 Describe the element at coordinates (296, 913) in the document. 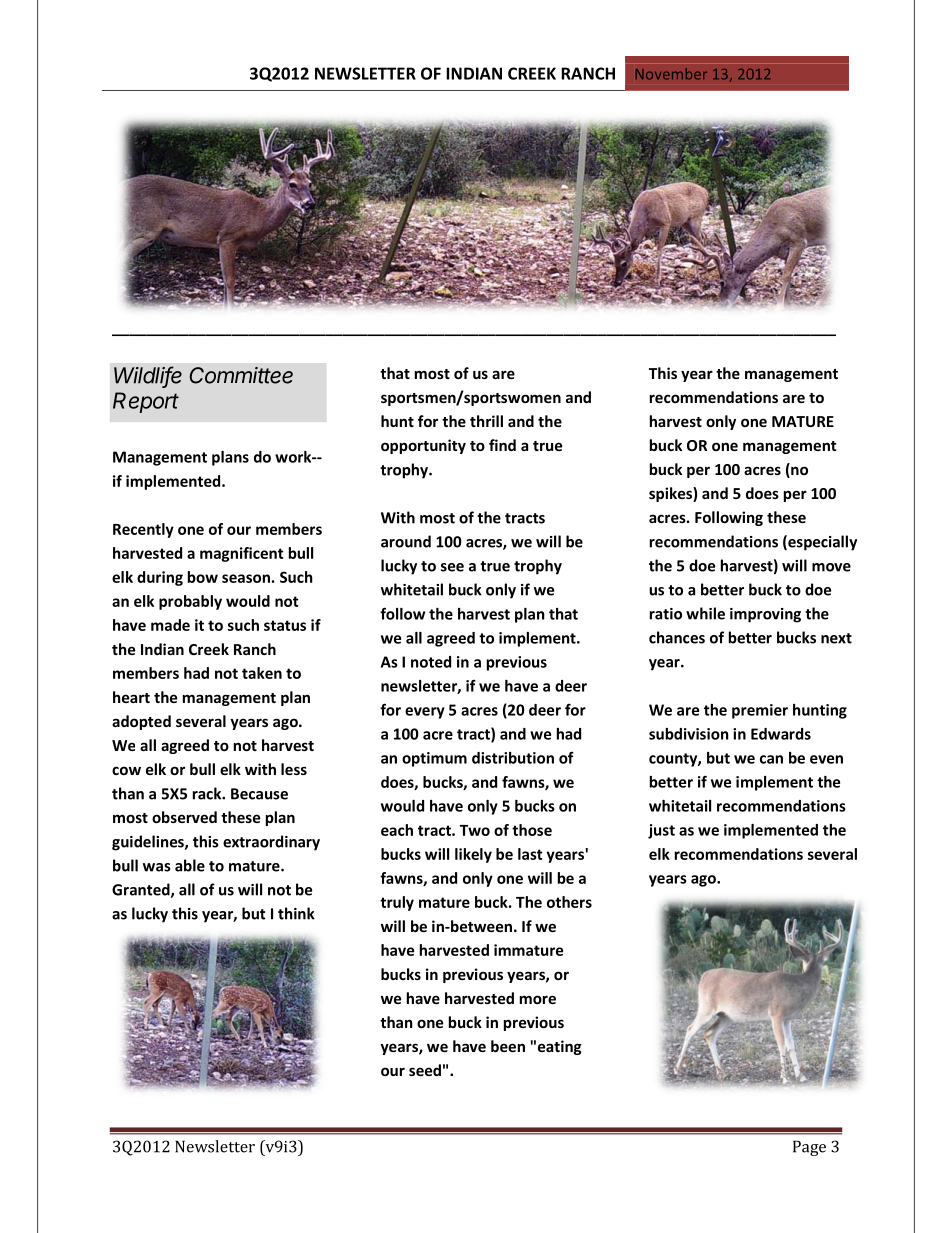

I see `think` at that location.
